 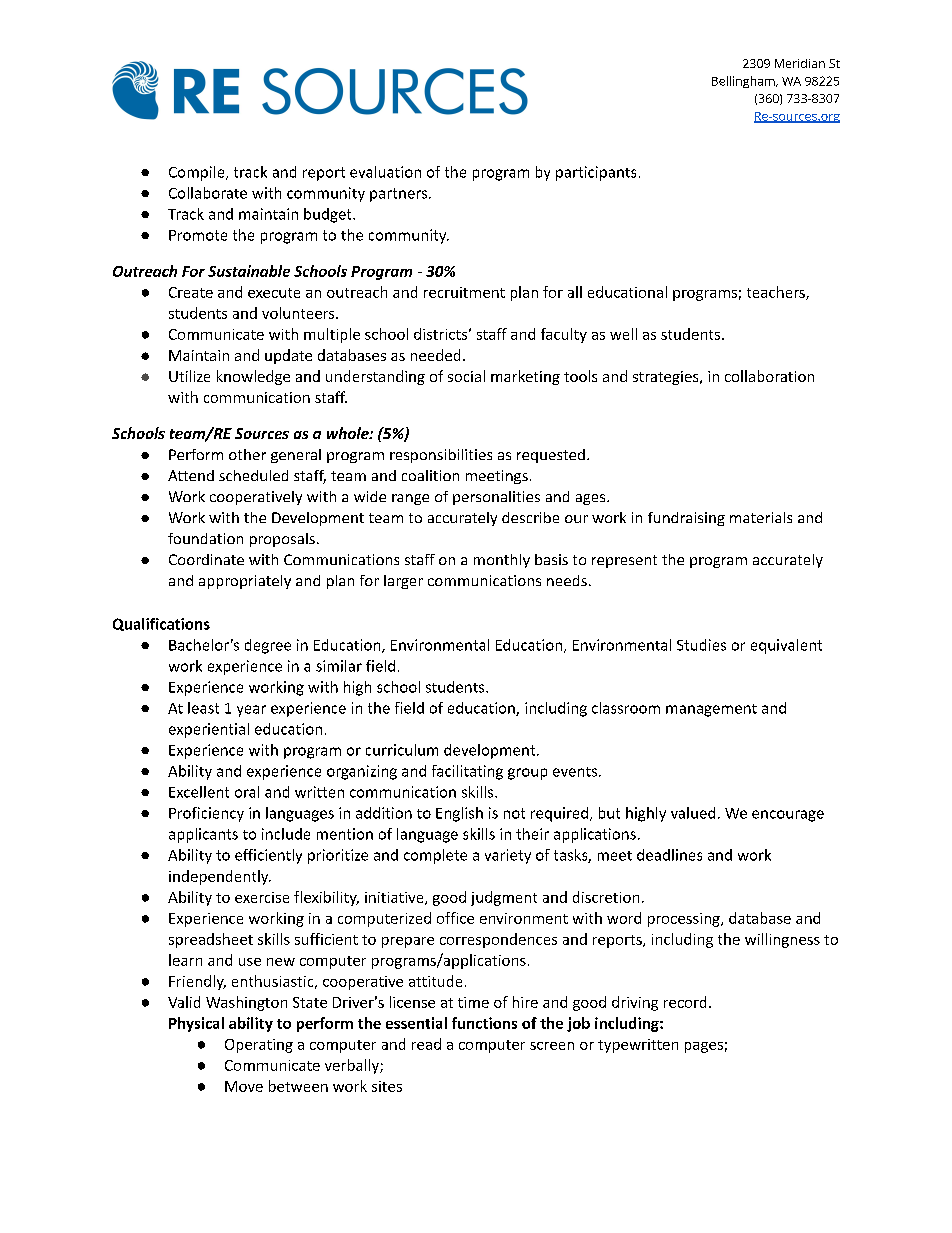 I want to click on Bellingham, so click(x=744, y=82).
